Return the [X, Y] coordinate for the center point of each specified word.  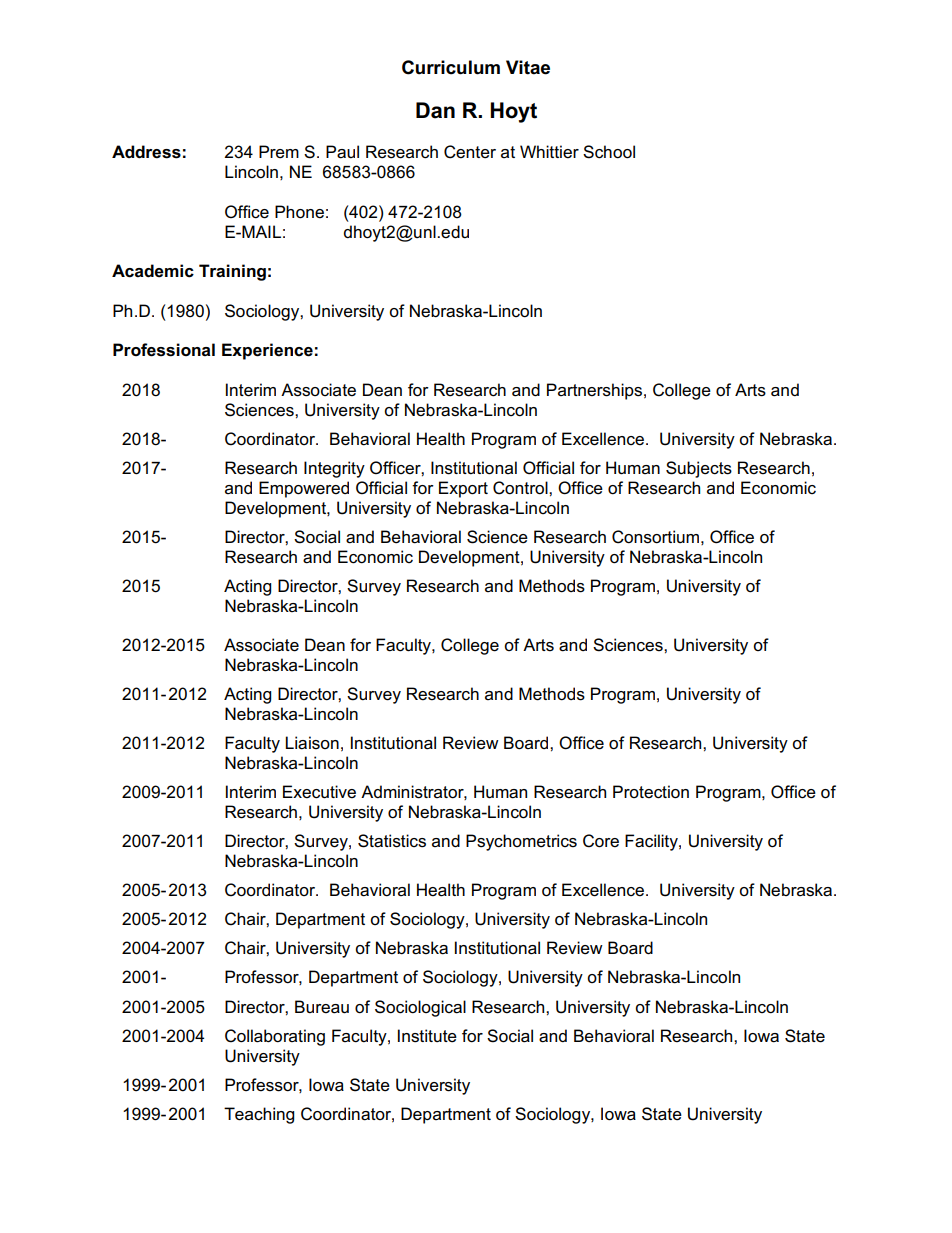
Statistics [392, 841]
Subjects [699, 469]
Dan [435, 110]
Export [463, 489]
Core [601, 841]
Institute [427, 1036]
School [609, 152]
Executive [319, 792]
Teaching [259, 1115]
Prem [279, 152]
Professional [164, 350]
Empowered [304, 489]
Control [521, 488]
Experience [267, 351]
